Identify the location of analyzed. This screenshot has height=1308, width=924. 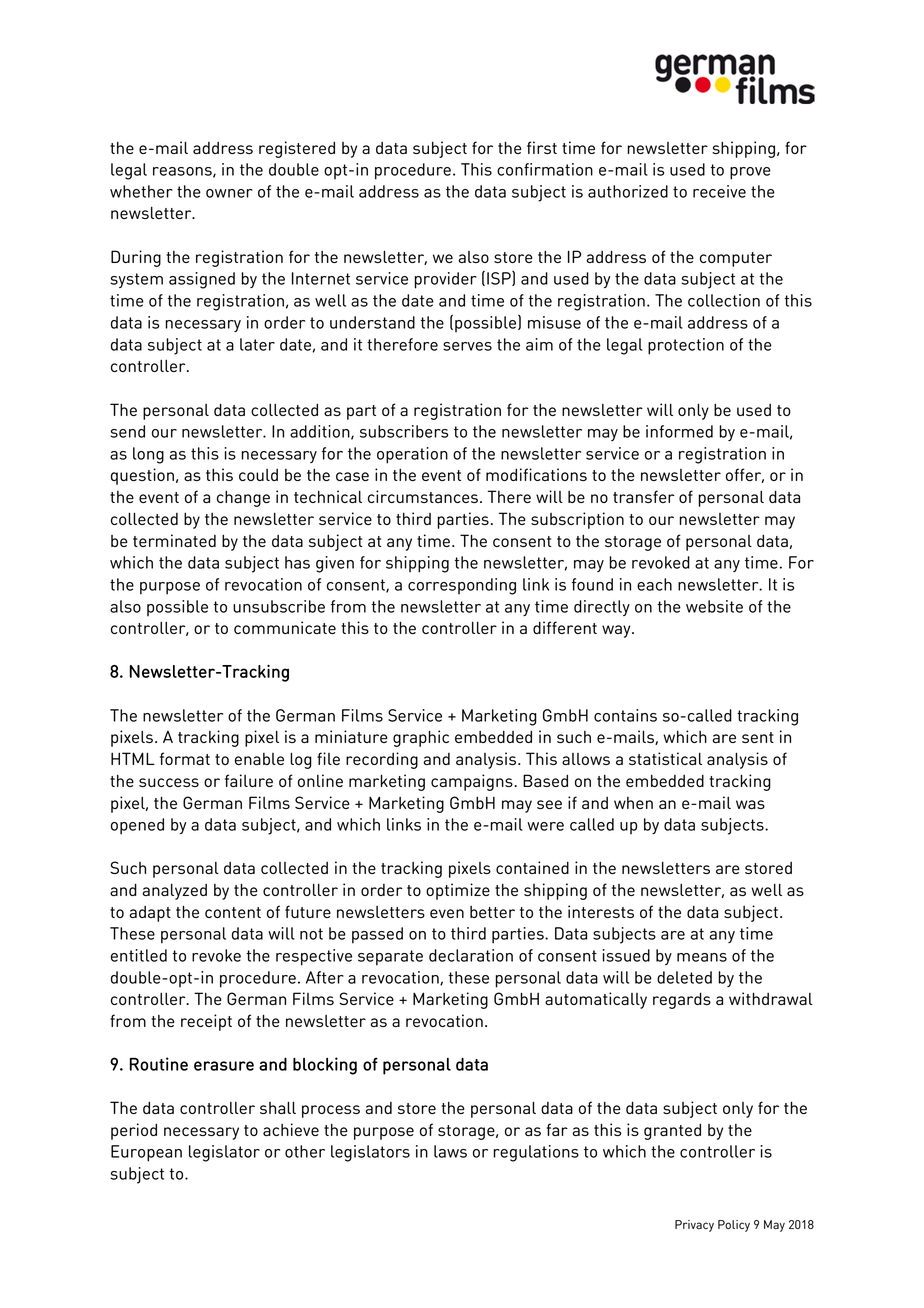
(174, 891).
